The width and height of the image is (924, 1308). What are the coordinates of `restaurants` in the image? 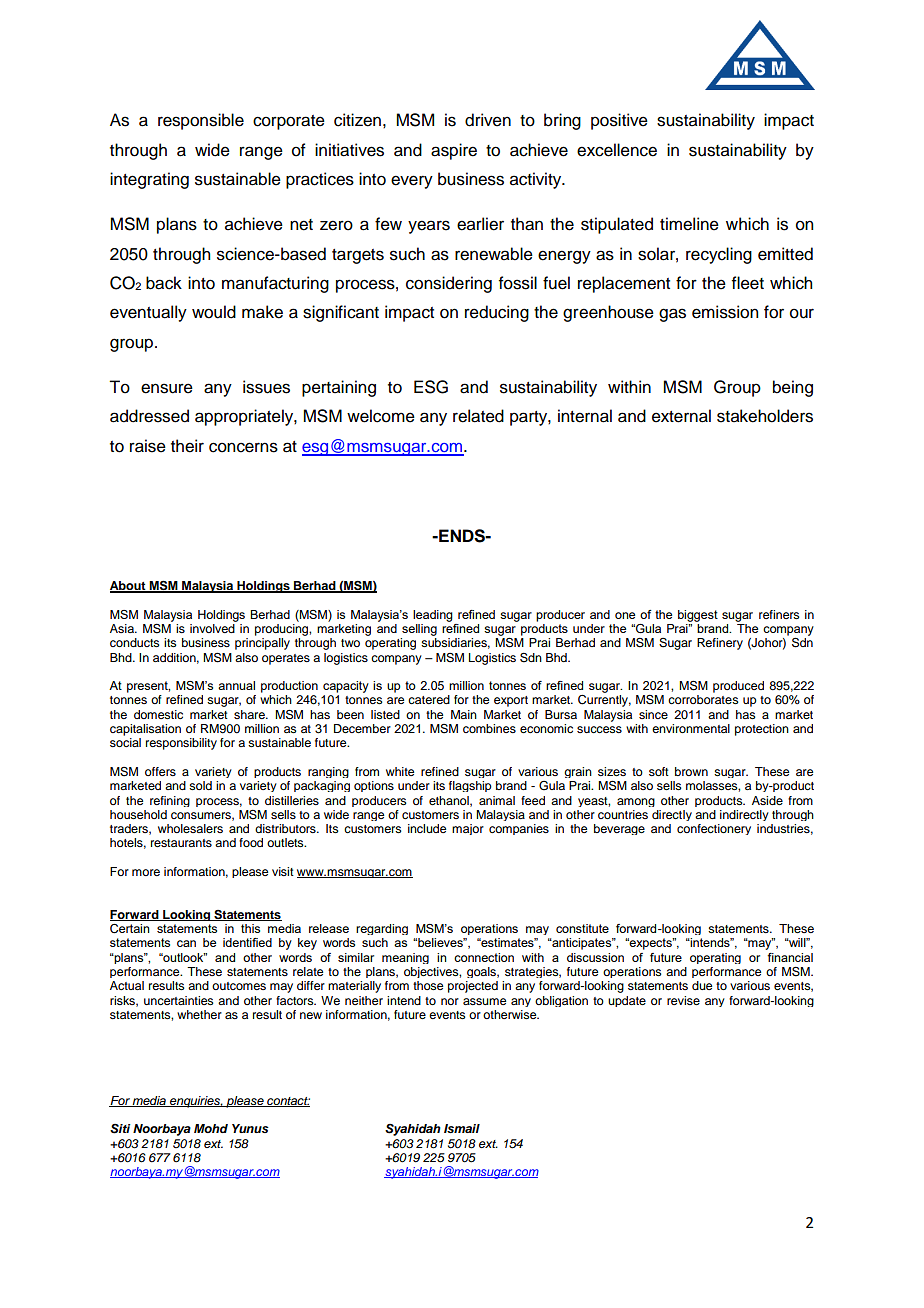 It's located at (181, 843).
